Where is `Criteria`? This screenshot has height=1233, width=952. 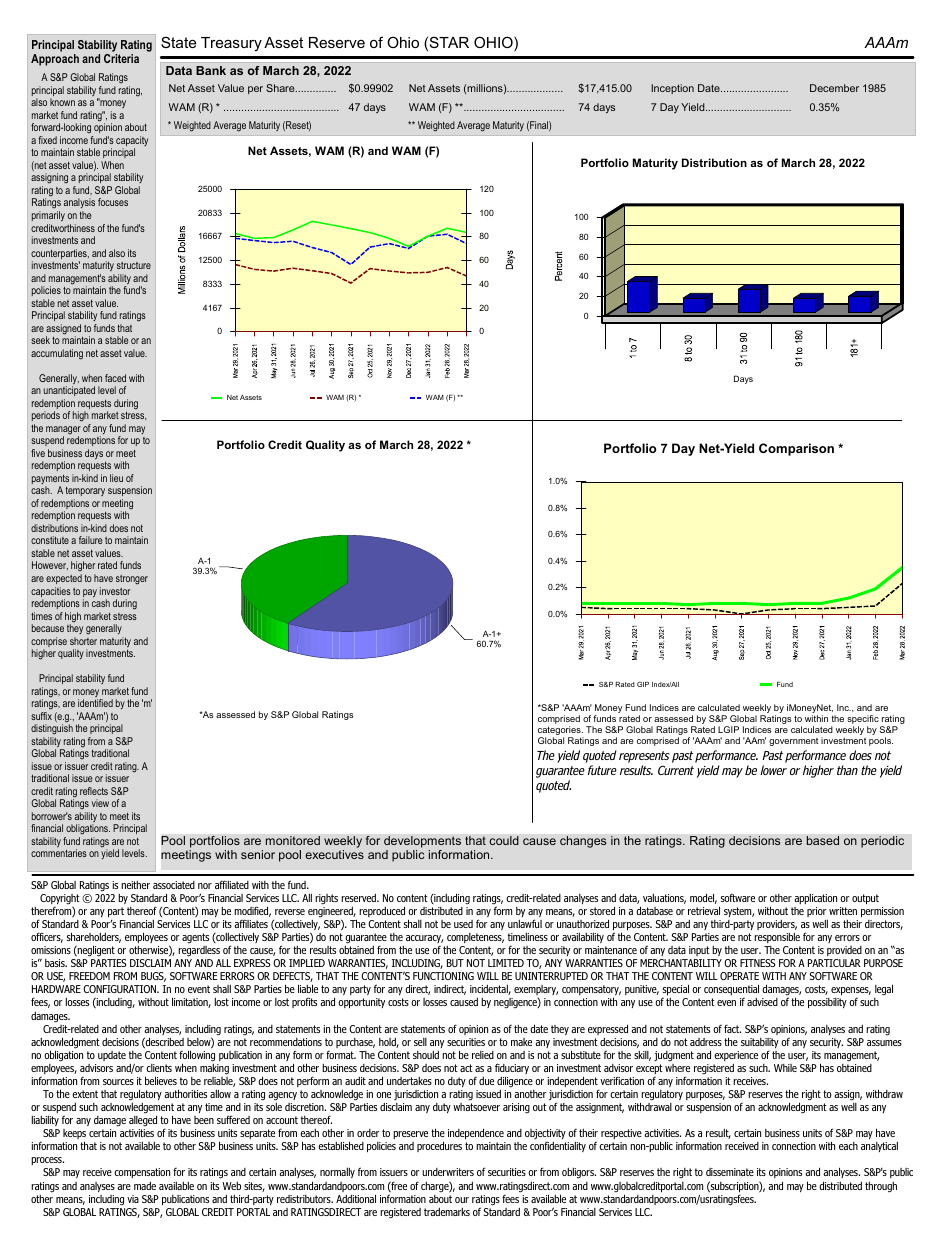 Criteria is located at coordinates (121, 58).
